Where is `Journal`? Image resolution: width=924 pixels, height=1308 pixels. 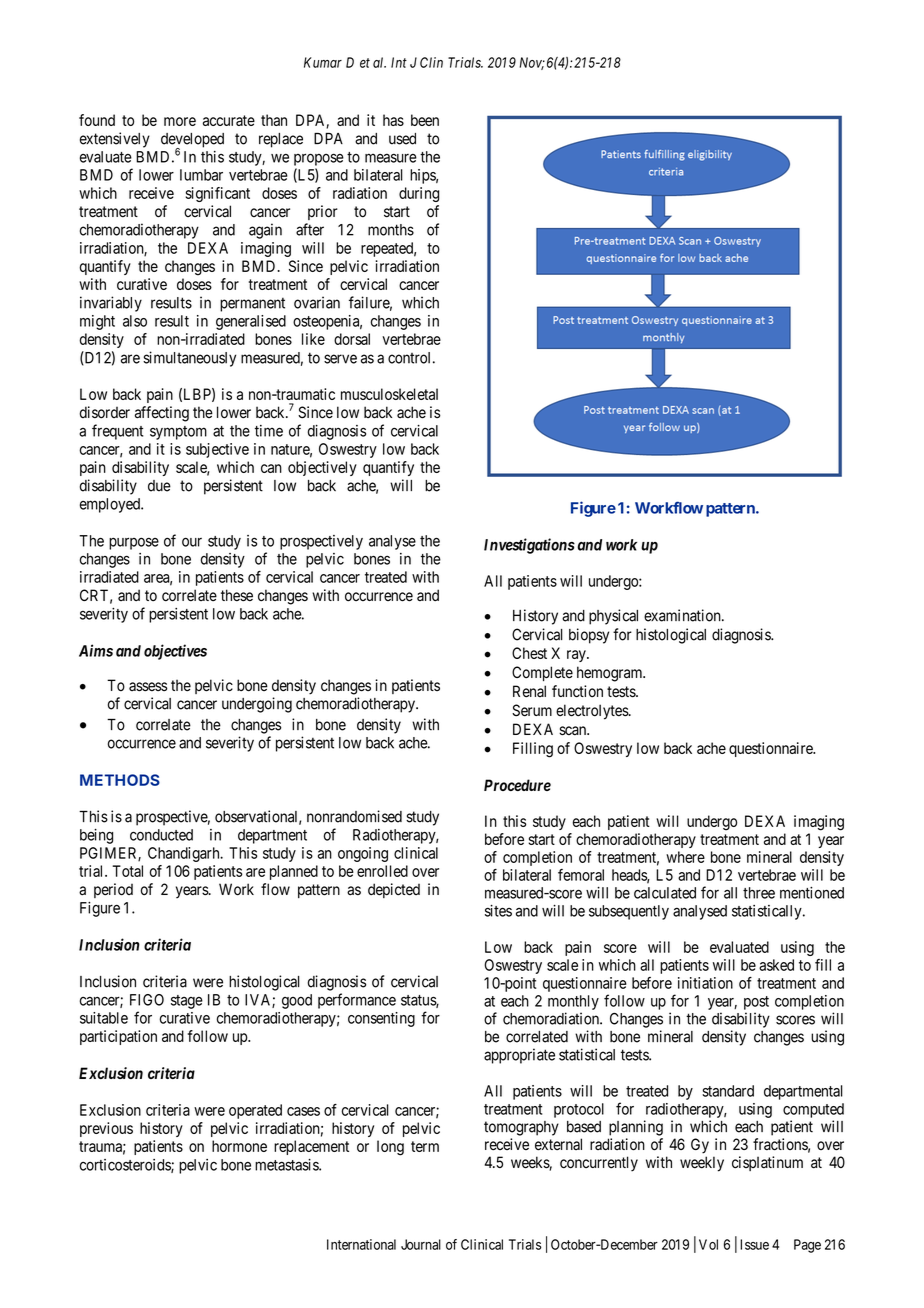 Journal is located at coordinates (421, 1244).
